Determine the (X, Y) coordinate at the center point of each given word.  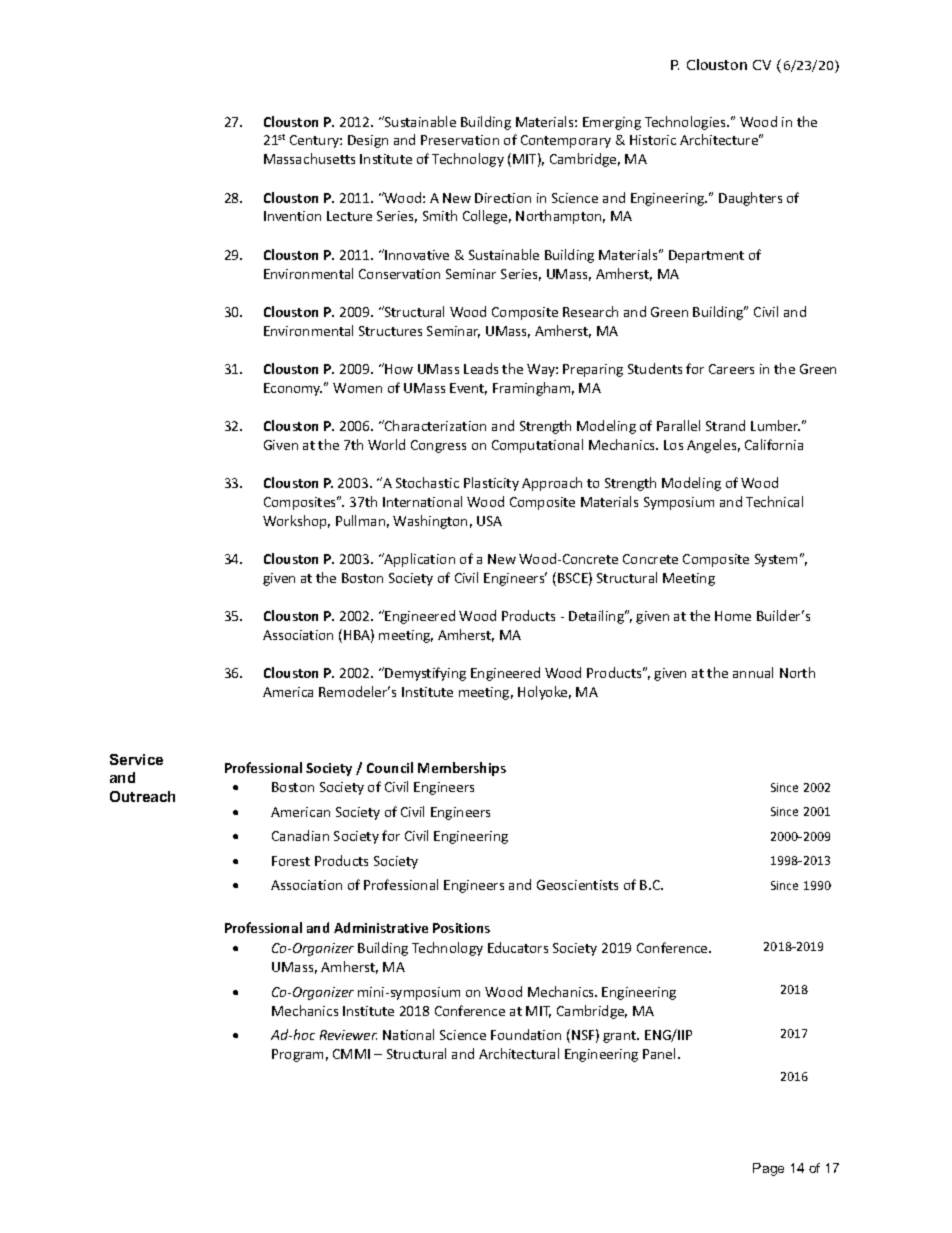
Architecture (720, 139)
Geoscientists (577, 885)
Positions (461, 928)
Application (418, 560)
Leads (481, 368)
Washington (430, 522)
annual (753, 672)
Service (136, 759)
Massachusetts (309, 158)
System (776, 560)
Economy (293, 389)
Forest (291, 861)
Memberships (462, 769)
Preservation (460, 140)
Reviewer (348, 1035)
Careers (731, 369)
